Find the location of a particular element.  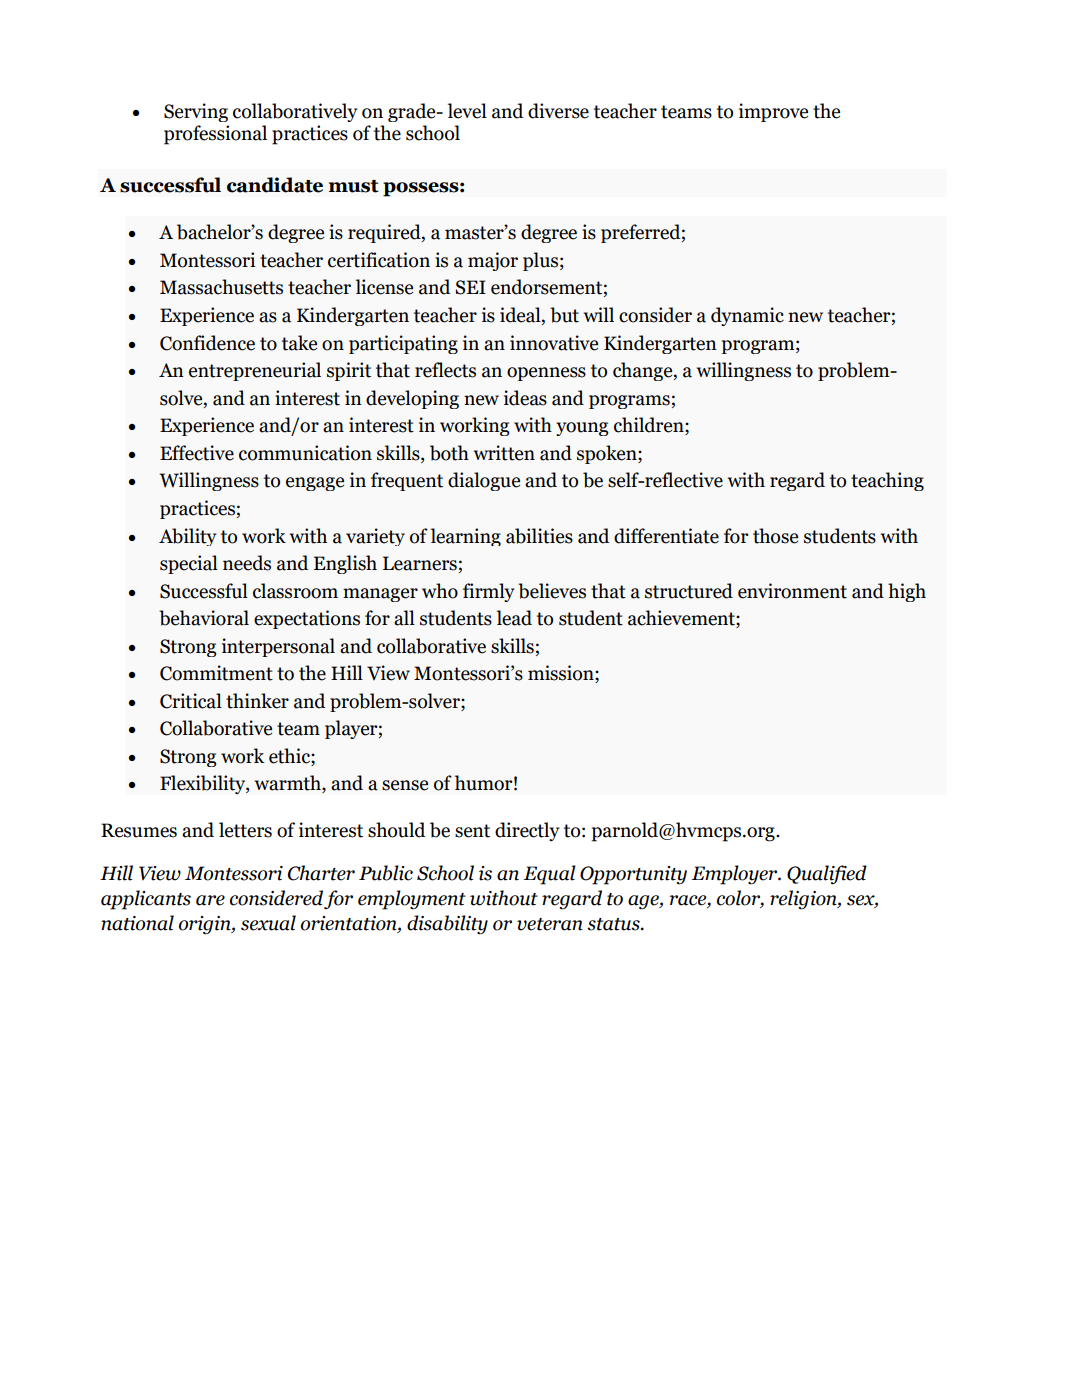

Qualified is located at coordinates (827, 875).
